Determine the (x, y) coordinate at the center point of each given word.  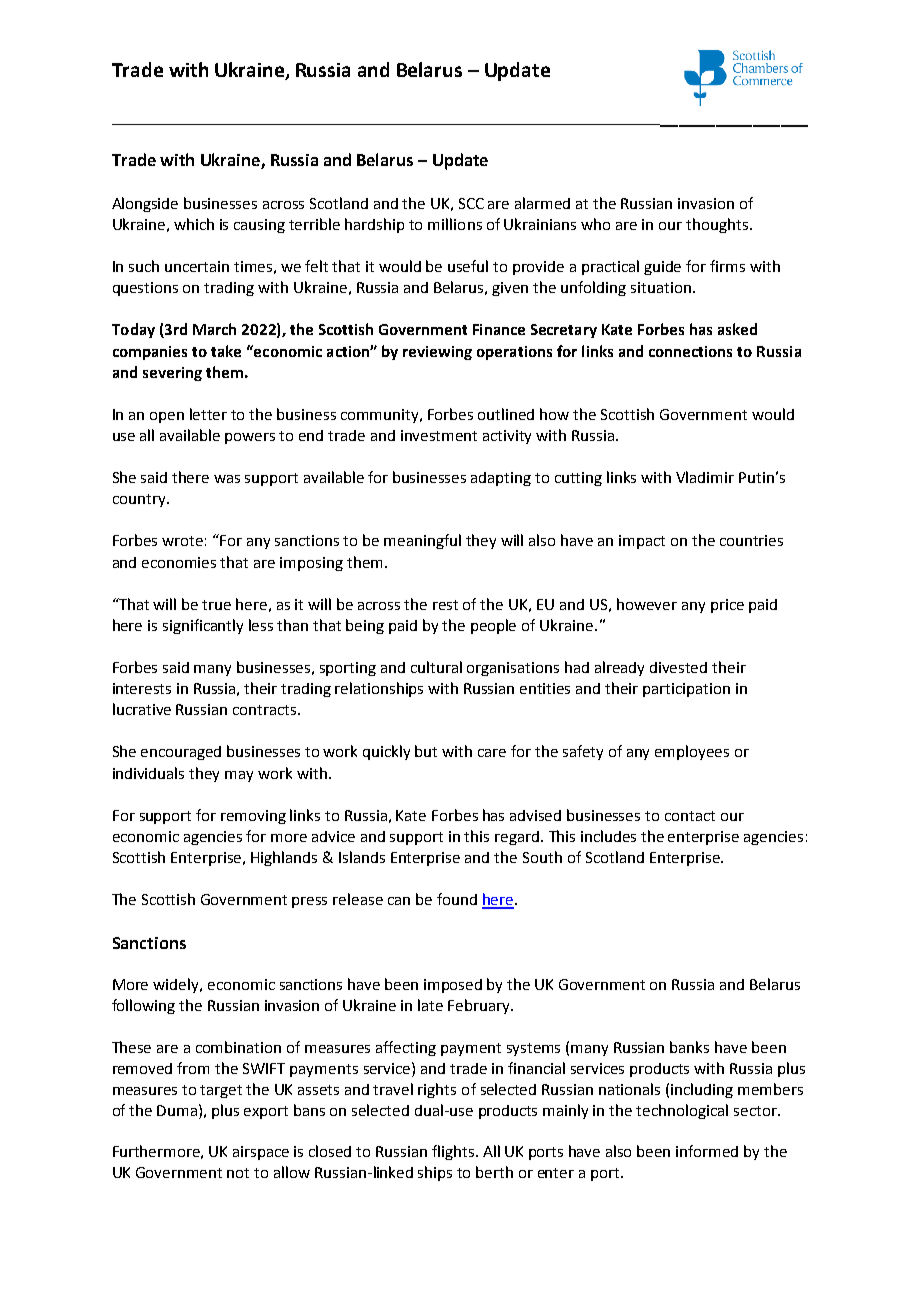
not (238, 1173)
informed (707, 1151)
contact (690, 816)
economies (179, 562)
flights (453, 1152)
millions (455, 224)
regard (517, 838)
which (194, 224)
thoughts (718, 225)
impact (642, 542)
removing (253, 817)
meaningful (422, 541)
